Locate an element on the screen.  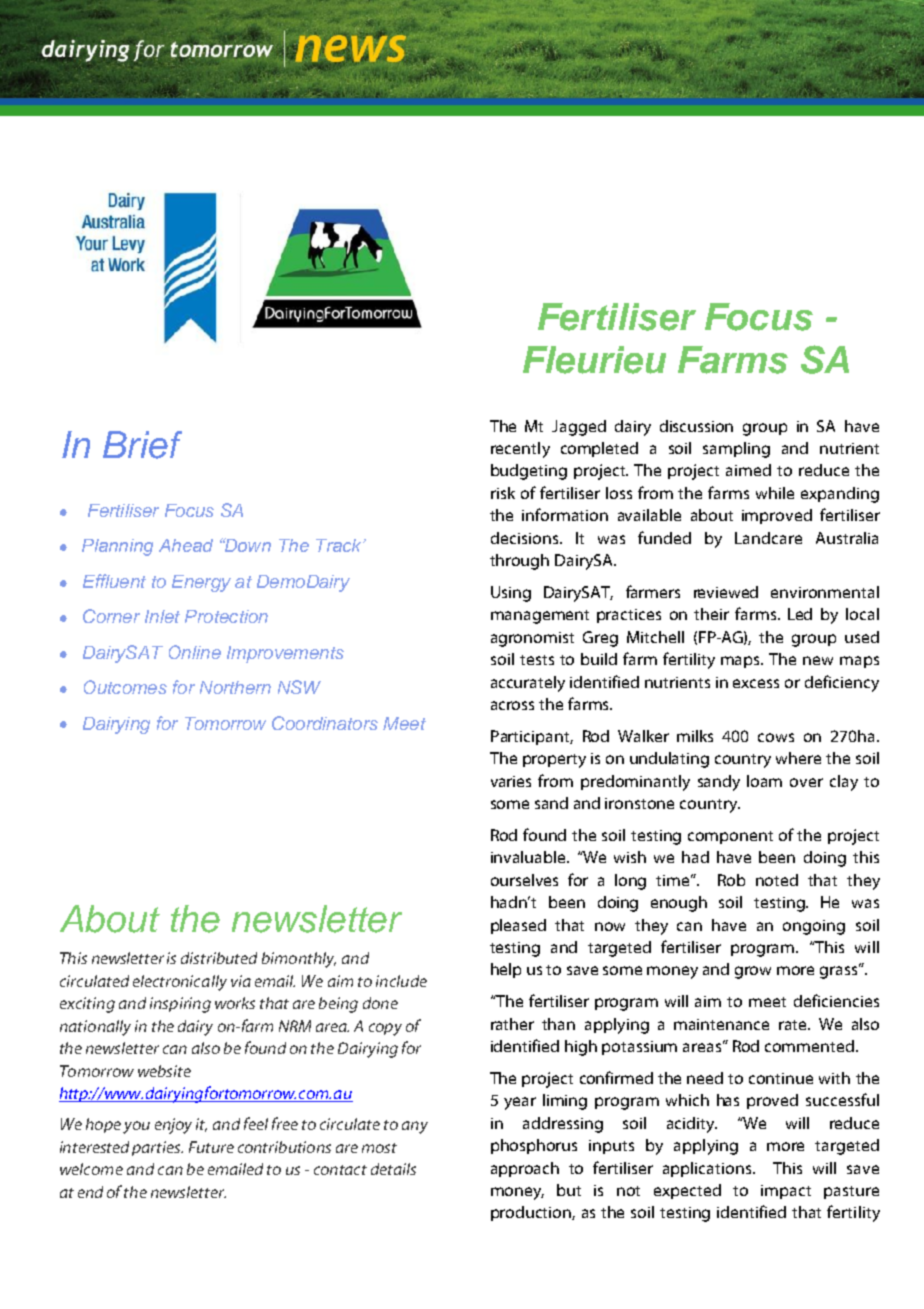
parties is located at coordinates (157, 1148).
